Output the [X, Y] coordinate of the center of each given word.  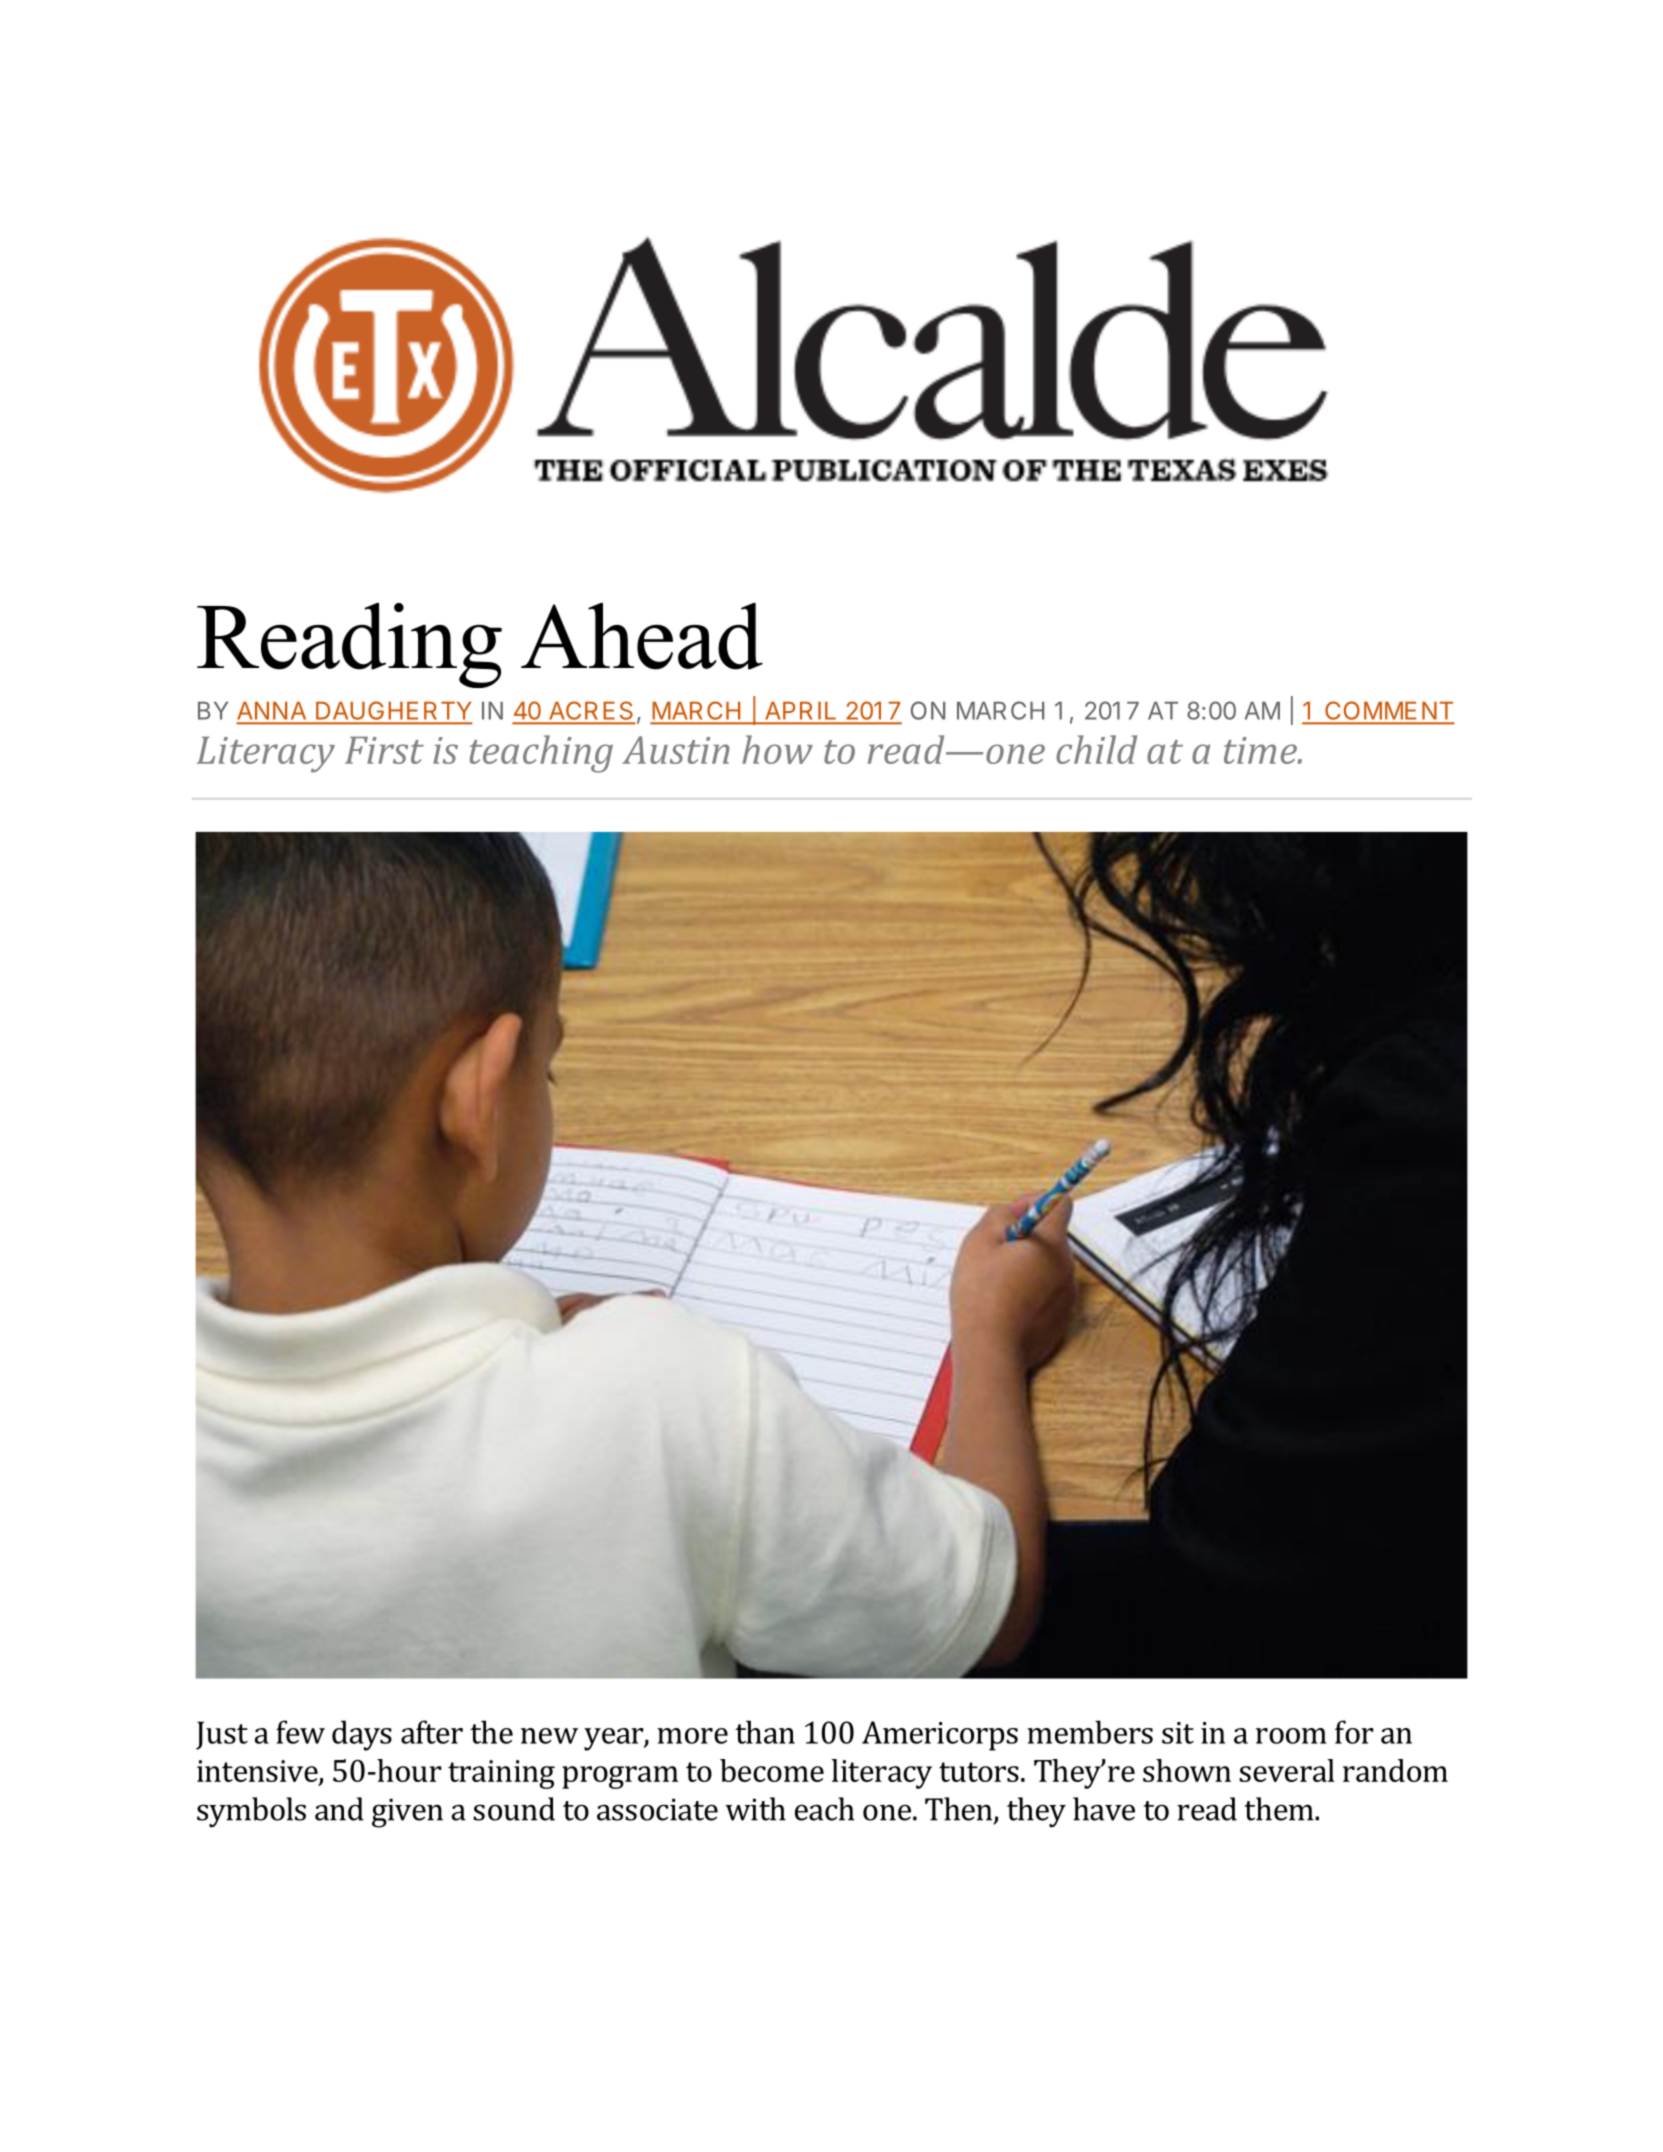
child [1096, 749]
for [1354, 1732]
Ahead [642, 636]
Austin [676, 750]
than [765, 1732]
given [407, 1813]
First [384, 750]
